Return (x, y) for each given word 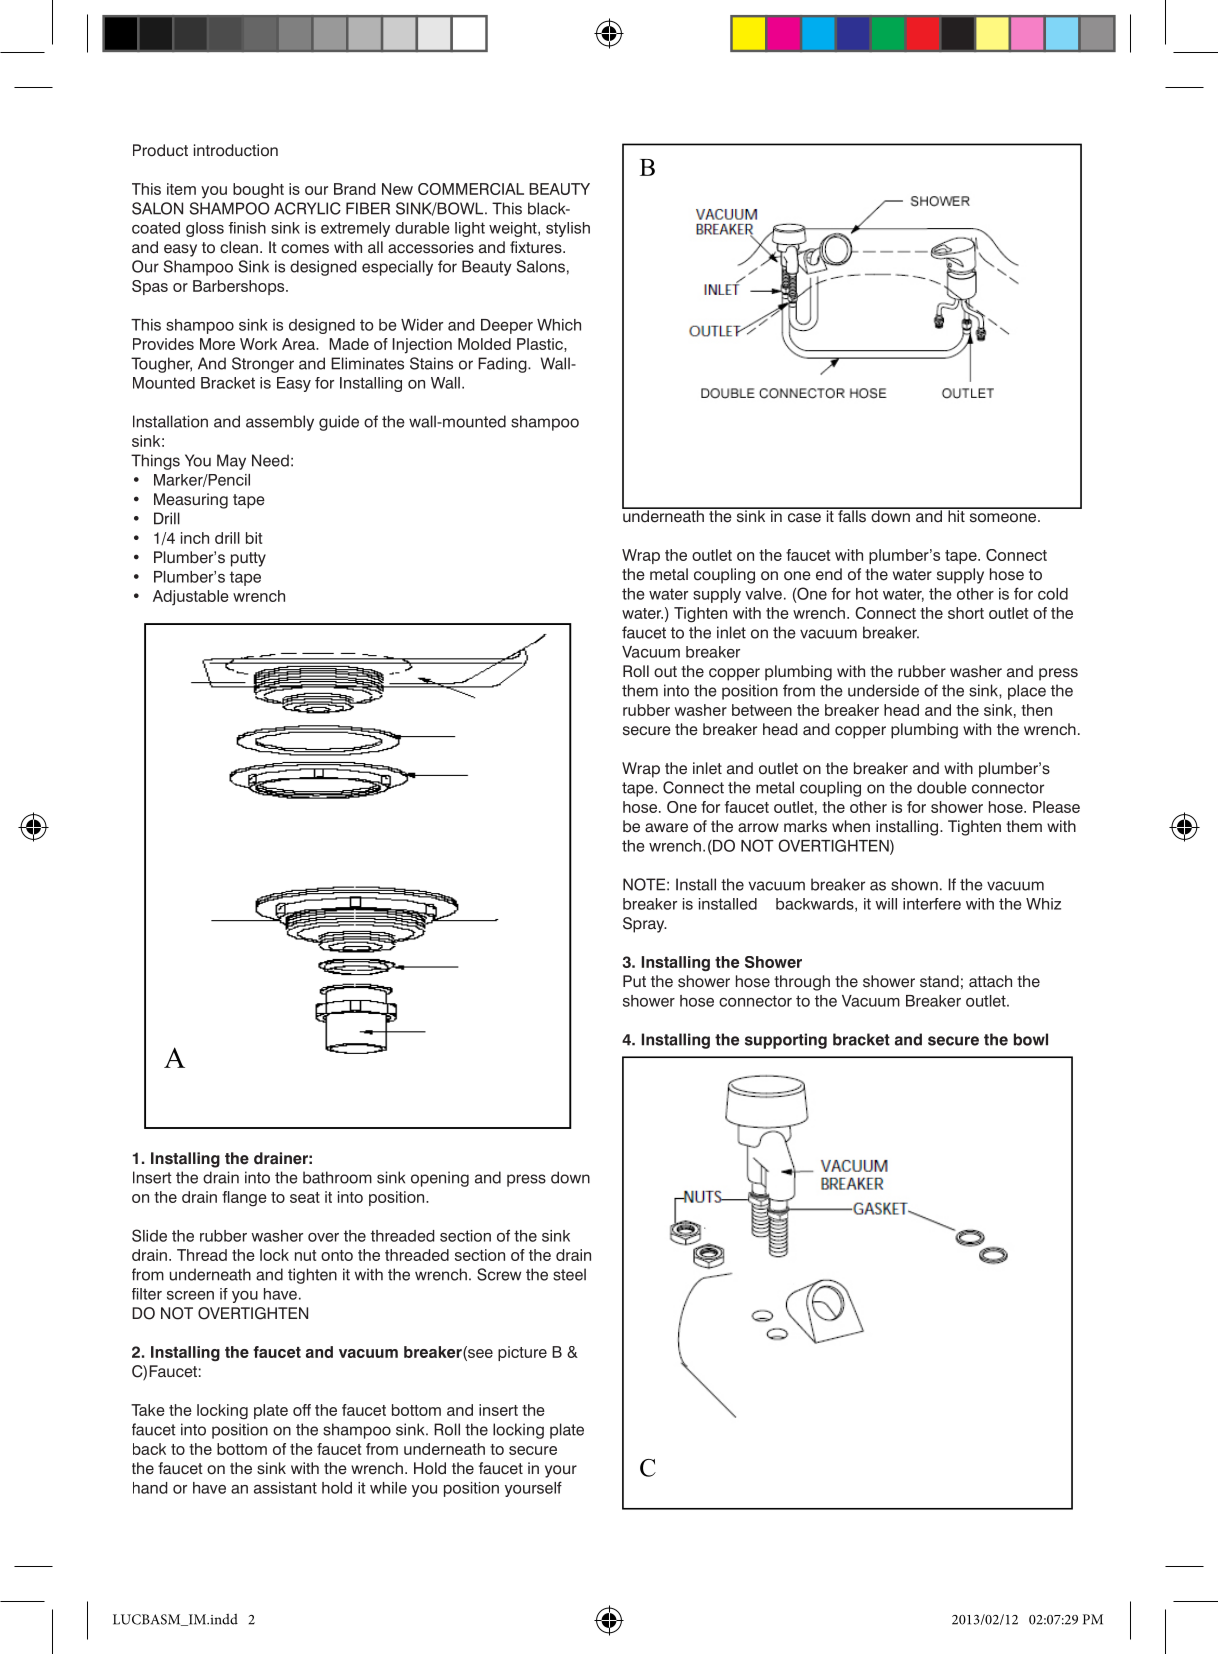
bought (258, 191)
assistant (285, 1488)
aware (666, 828)
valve (763, 594)
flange (244, 1199)
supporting (786, 1041)
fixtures (537, 247)
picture (522, 1353)
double (942, 787)
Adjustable (191, 598)
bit (254, 538)
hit (956, 515)
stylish (568, 229)
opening (440, 1179)
